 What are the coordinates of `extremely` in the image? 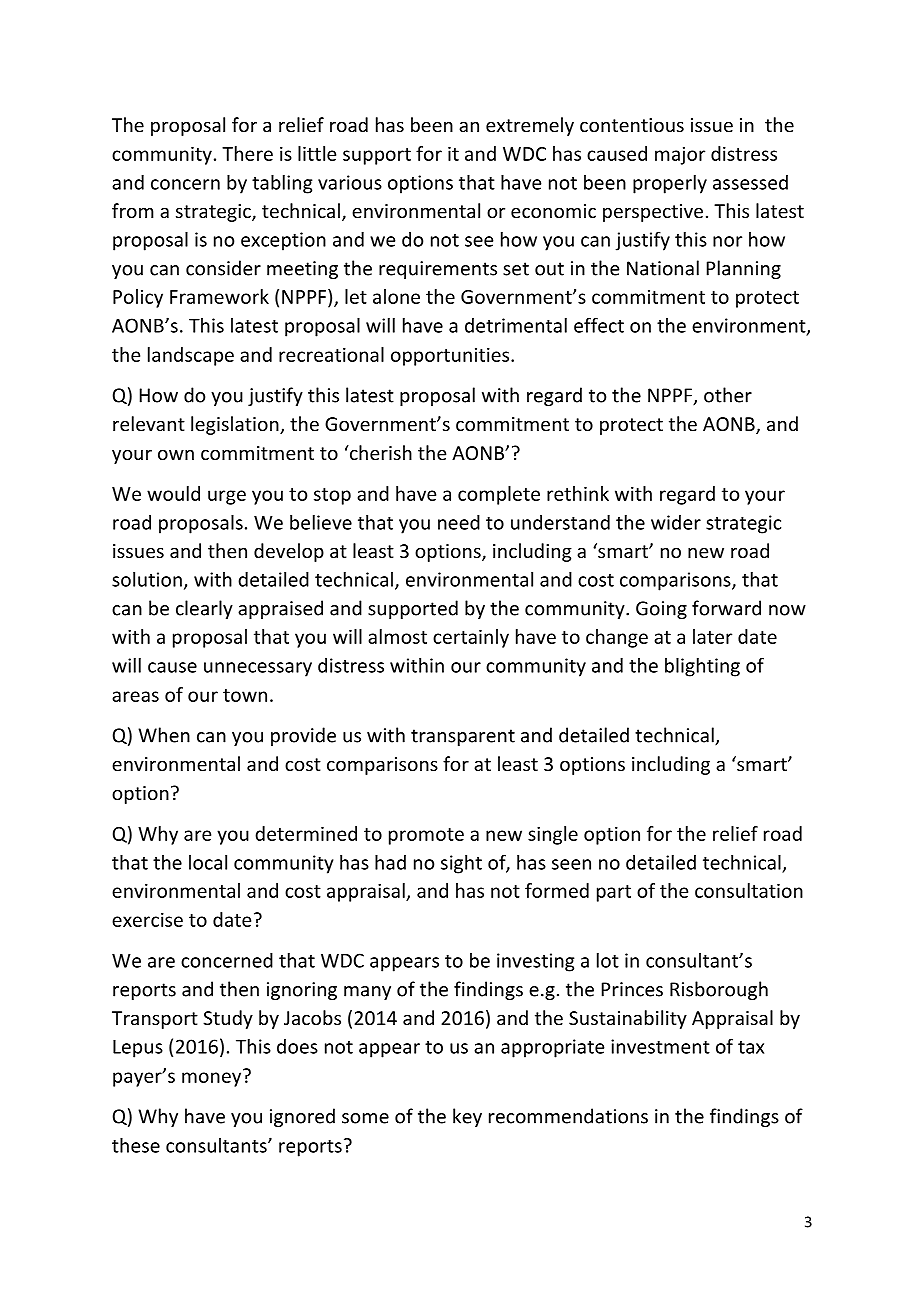 It's located at (530, 126).
